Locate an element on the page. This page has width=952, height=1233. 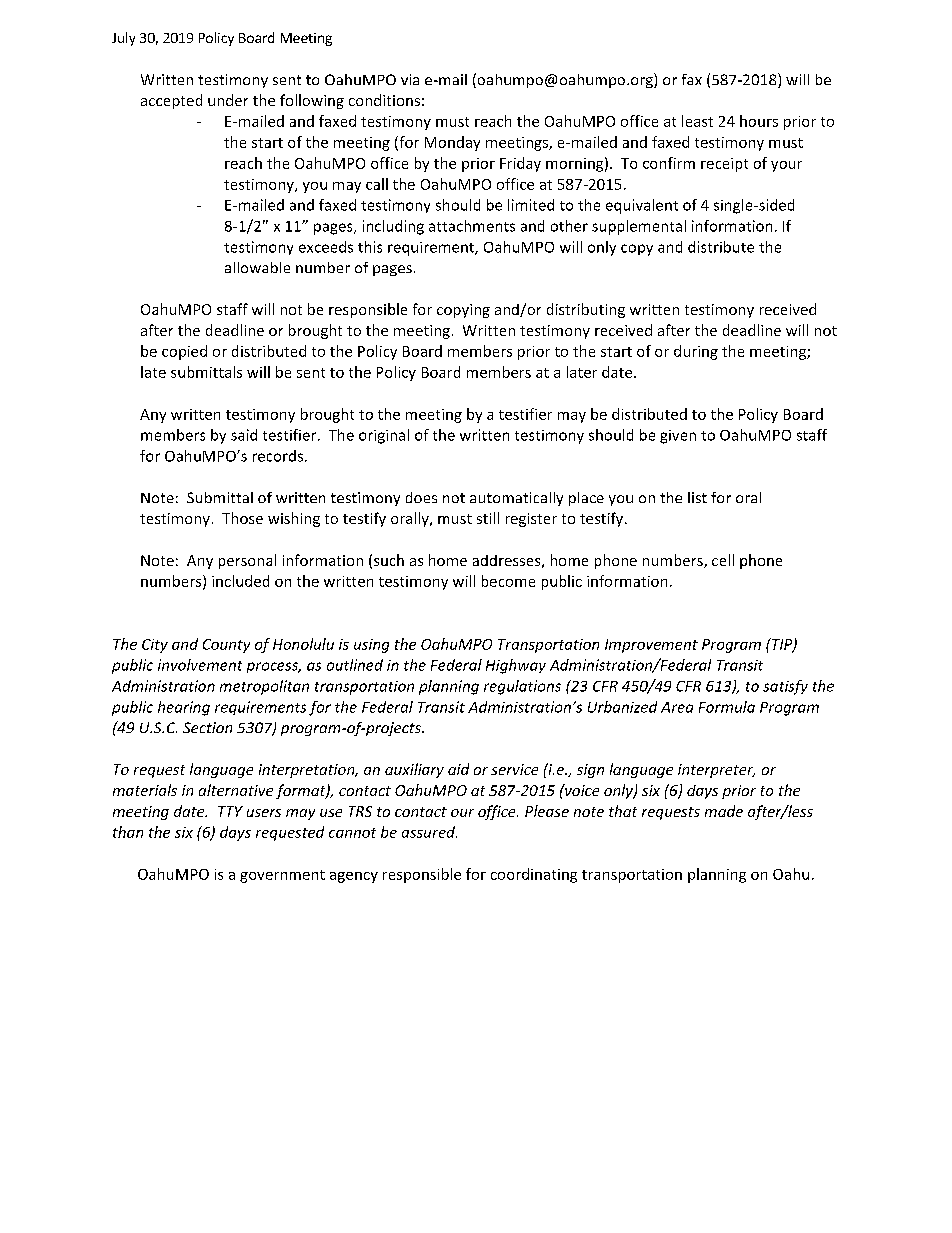
given is located at coordinates (678, 437).
